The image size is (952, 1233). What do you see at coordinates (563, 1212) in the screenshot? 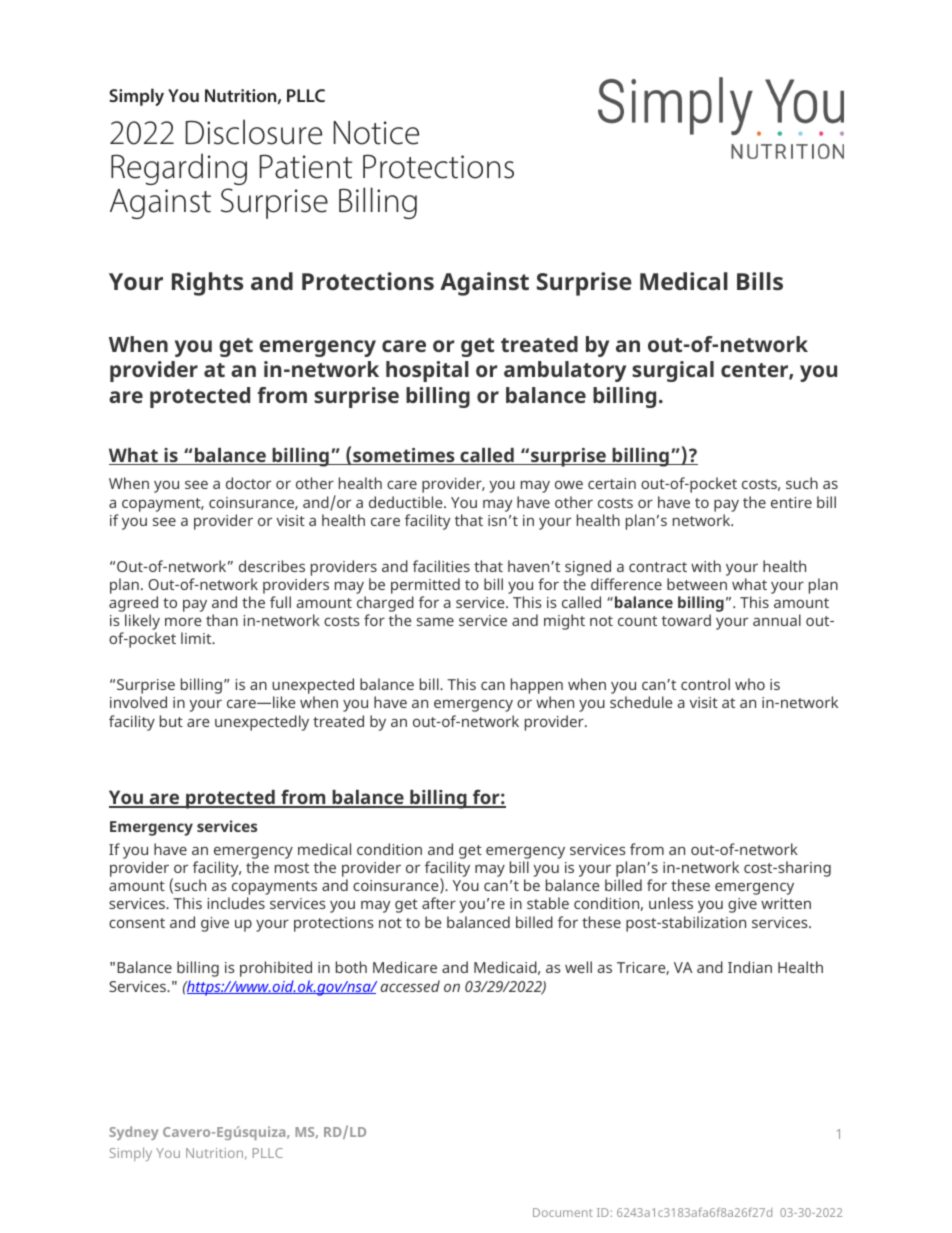
I see `Document` at bounding box center [563, 1212].
